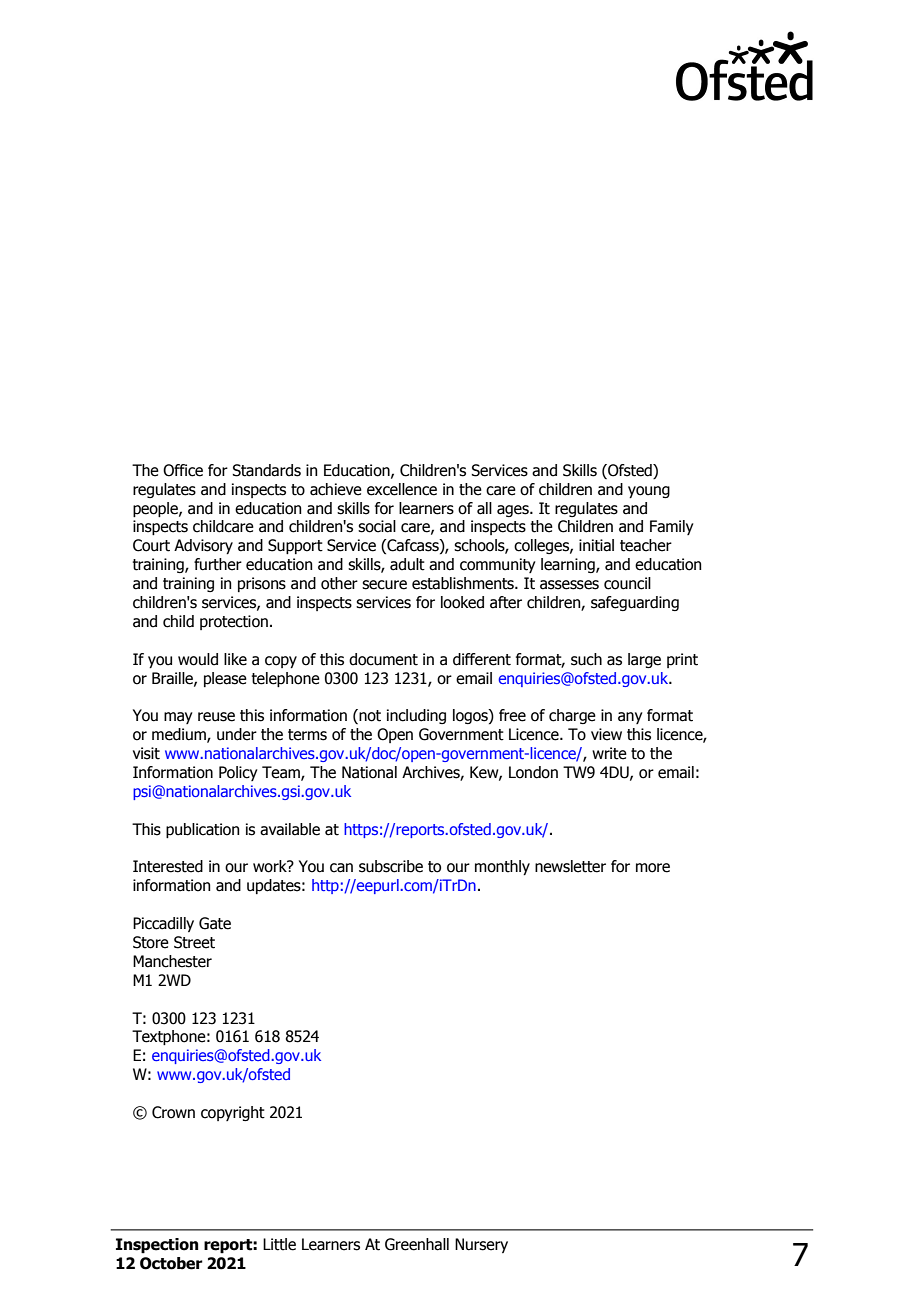 The image size is (924, 1310). Describe the element at coordinates (649, 492) in the screenshot. I see `young` at that location.
